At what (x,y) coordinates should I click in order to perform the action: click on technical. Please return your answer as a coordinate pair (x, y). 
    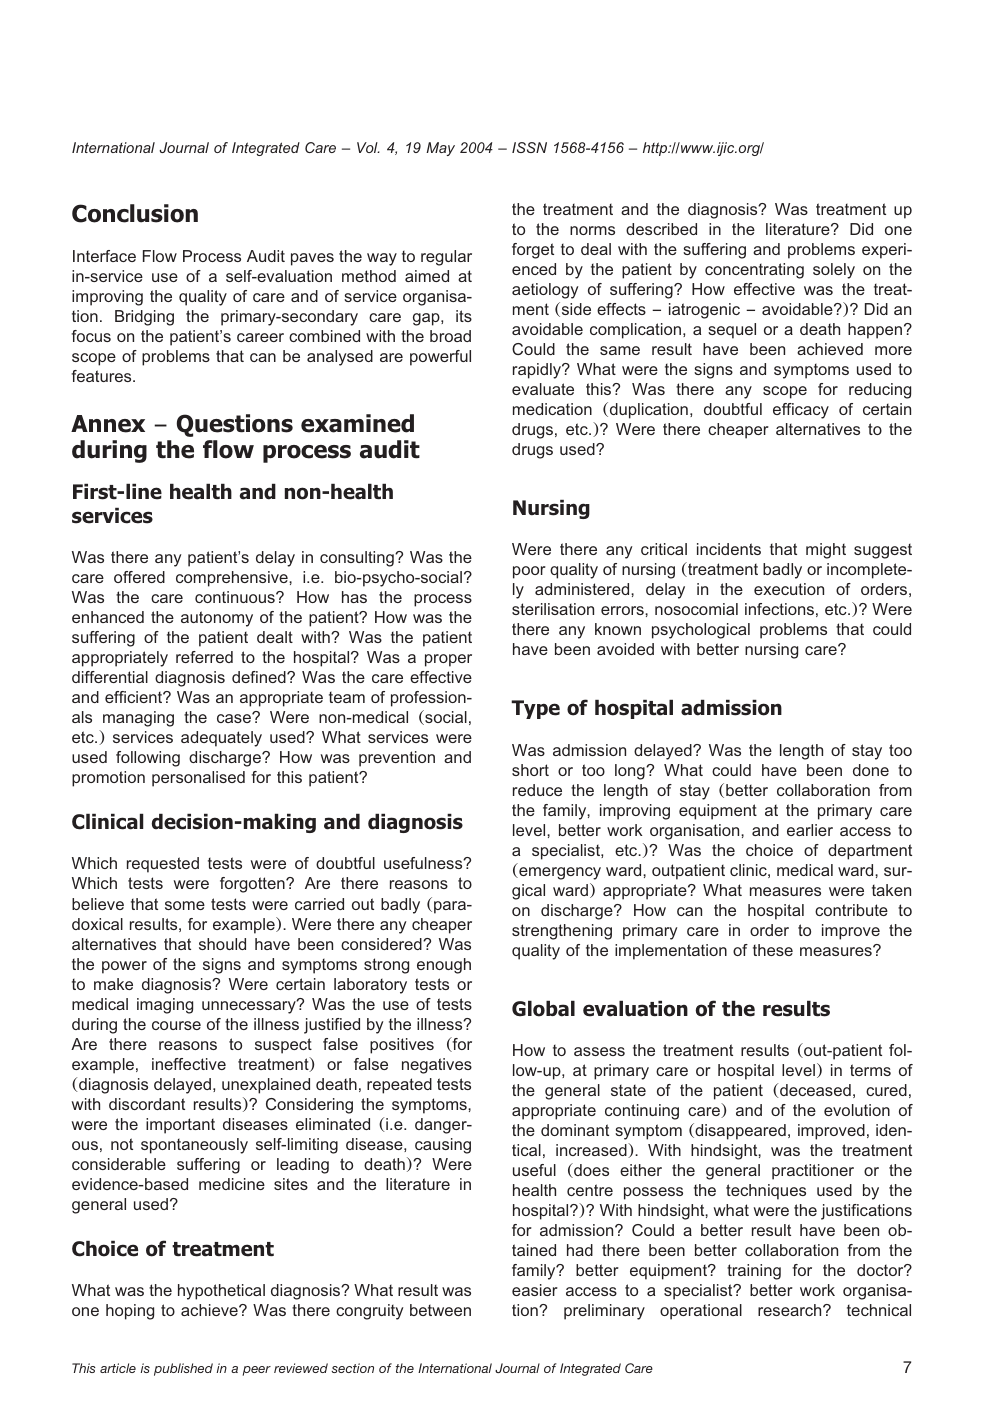
    Looking at the image, I should click on (879, 1310).
